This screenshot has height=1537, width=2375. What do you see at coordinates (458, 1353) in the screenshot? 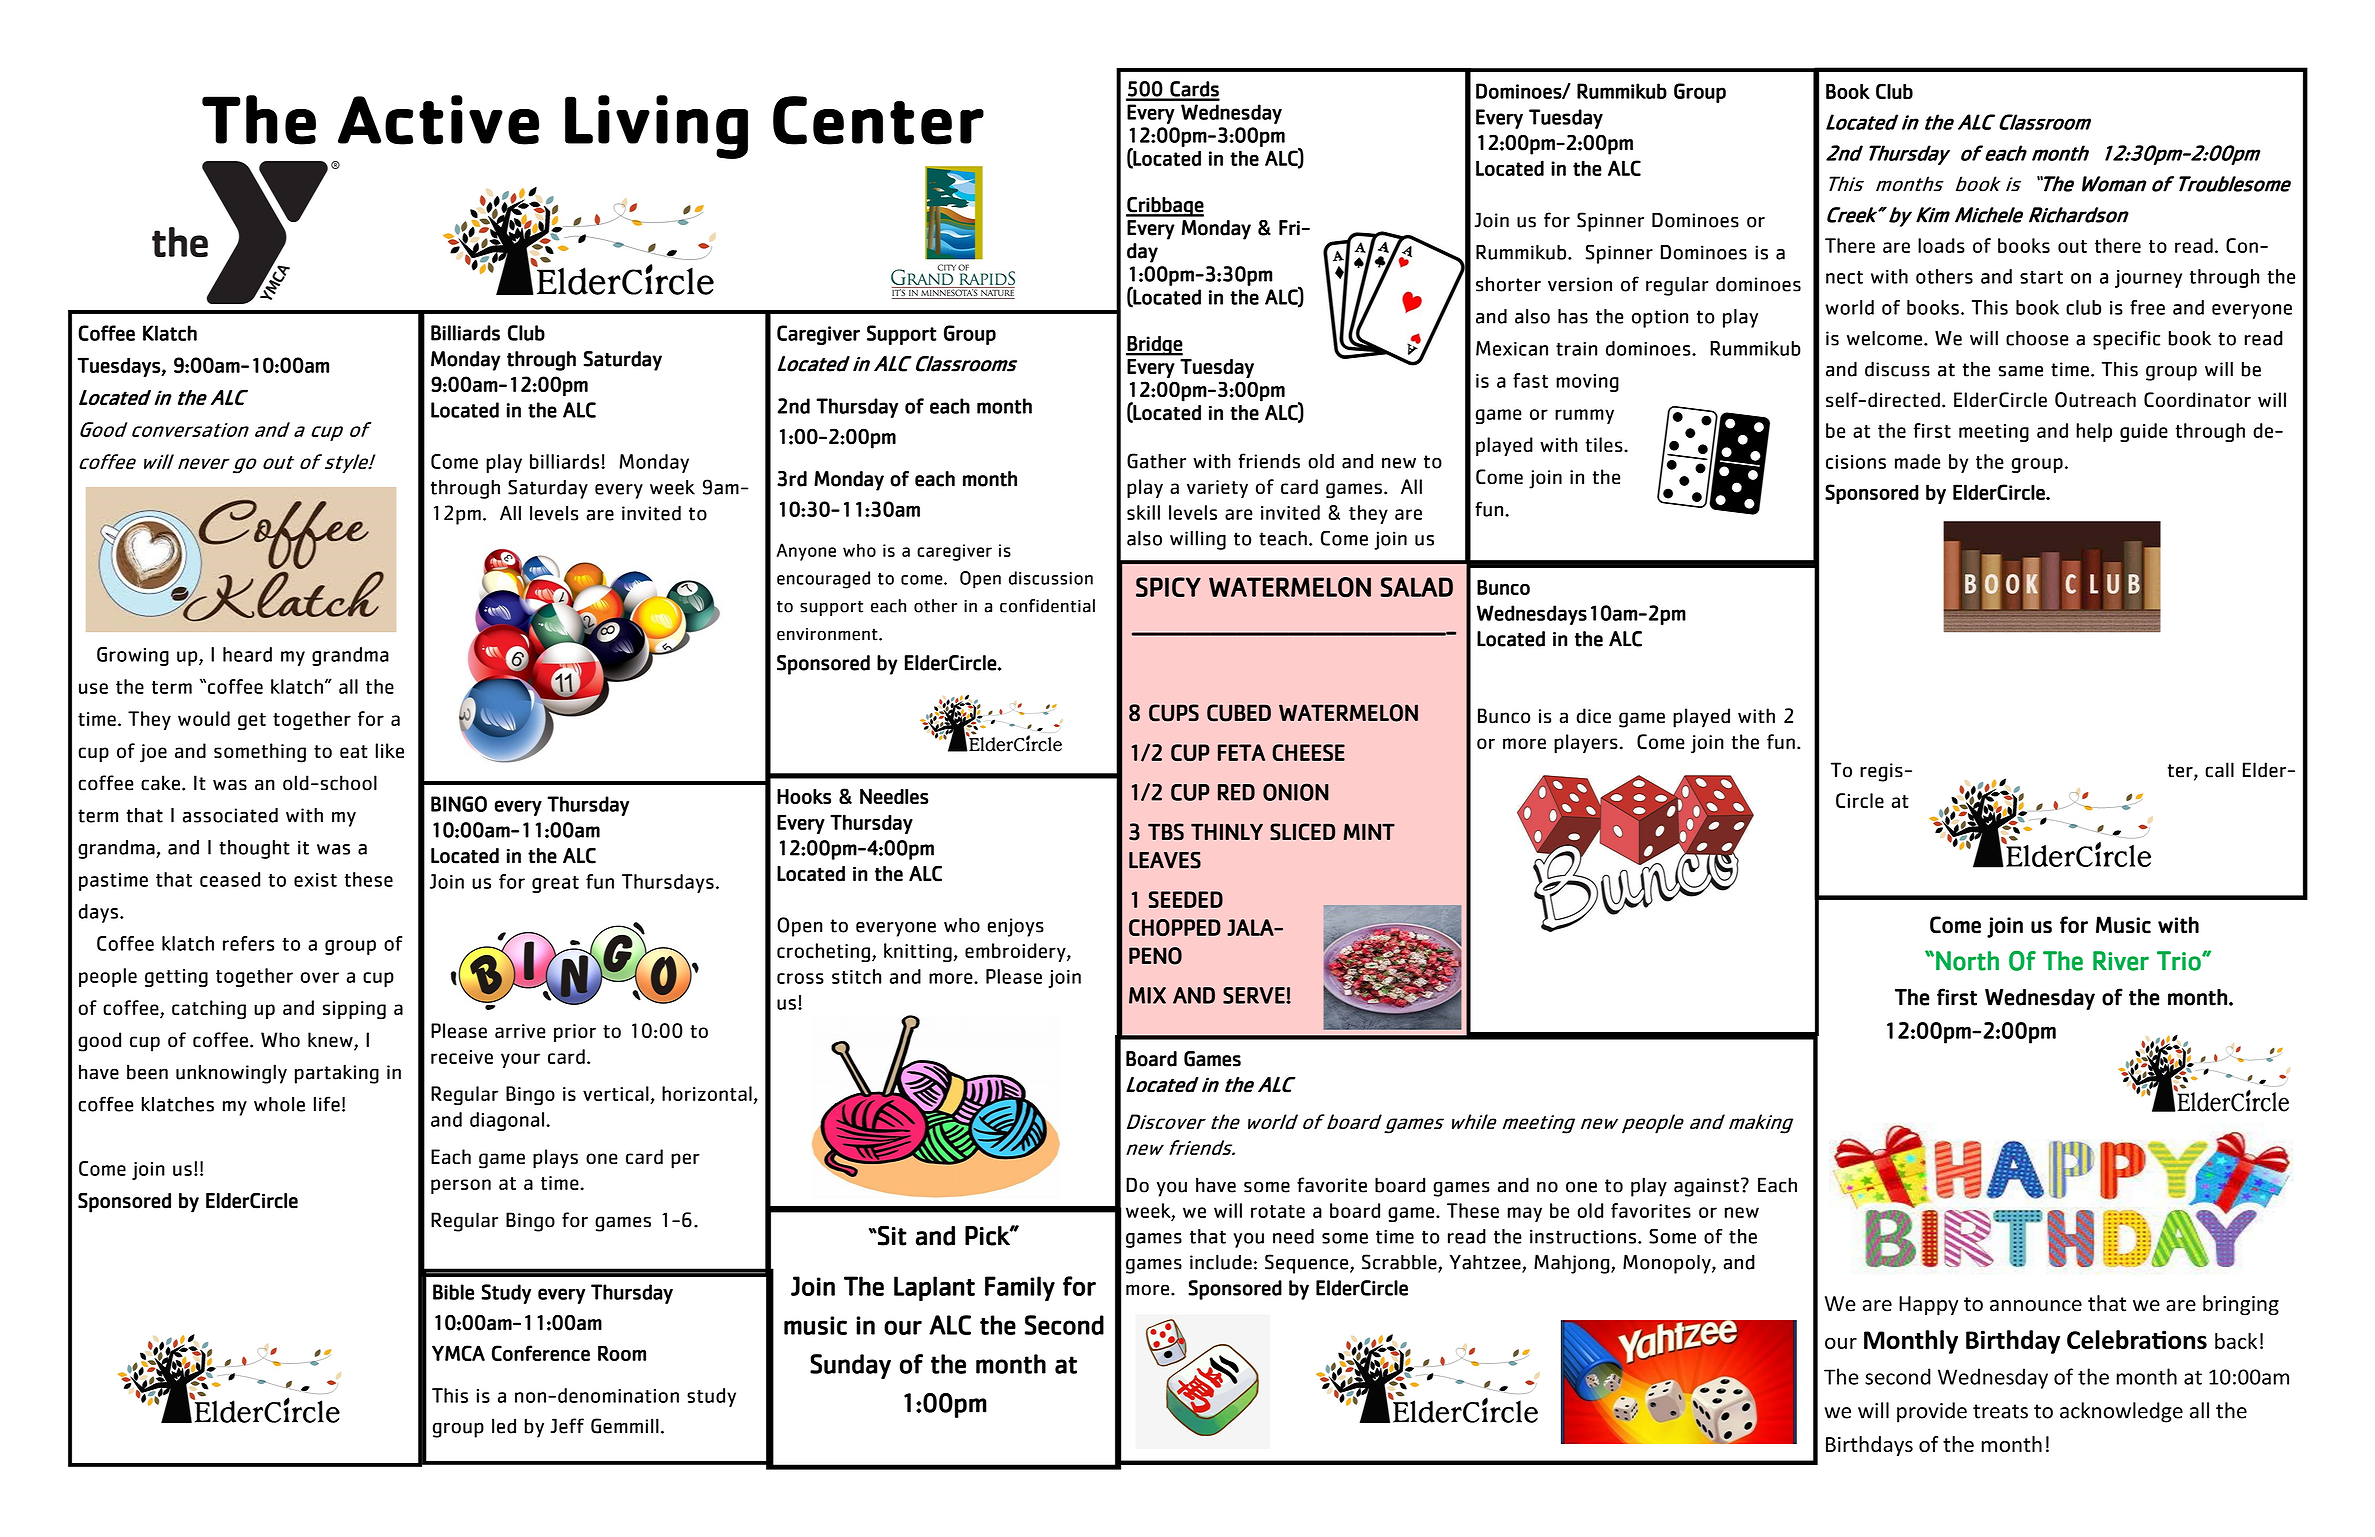
I see `YMCA` at bounding box center [458, 1353].
